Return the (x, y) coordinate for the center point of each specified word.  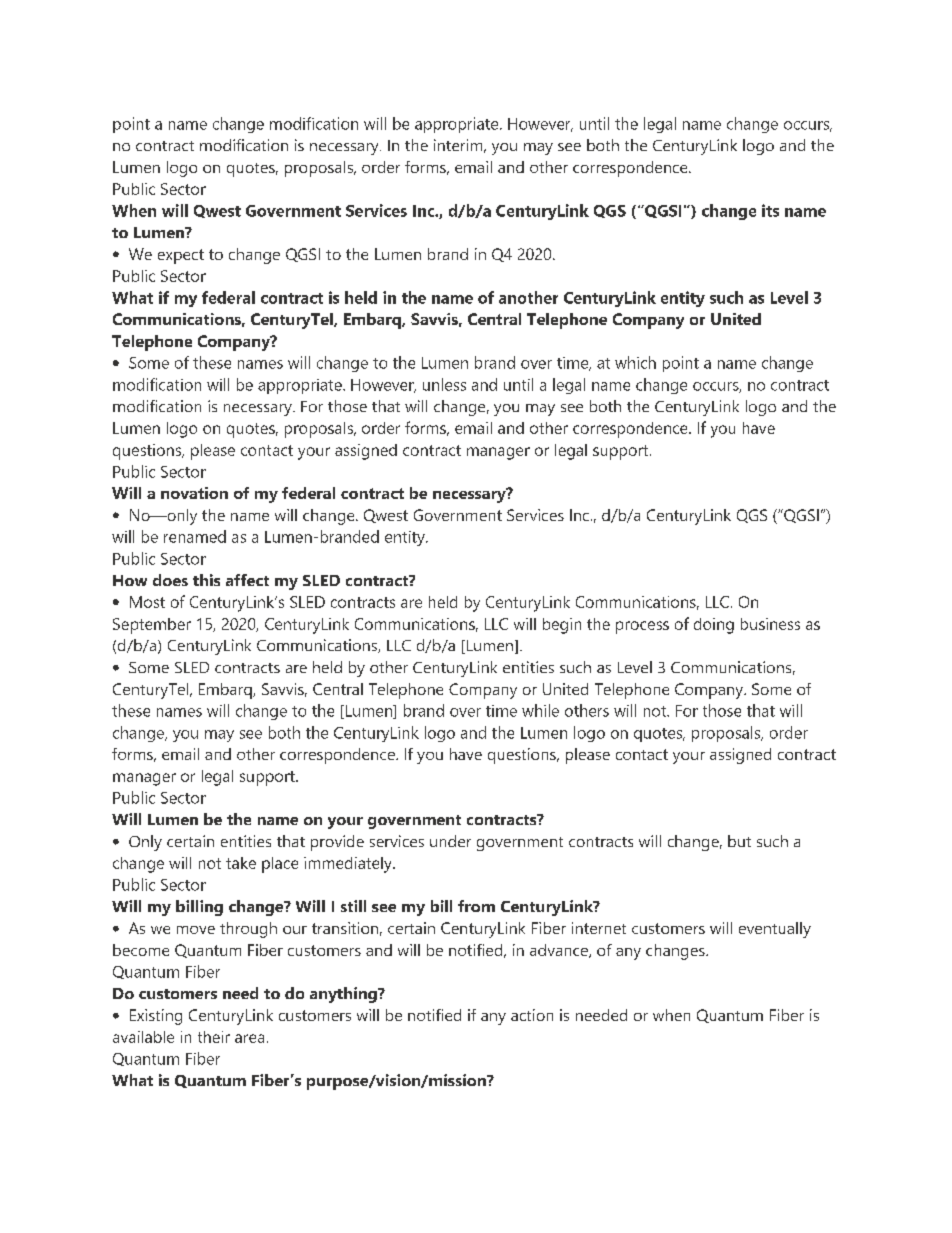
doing (714, 626)
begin (562, 626)
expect (181, 256)
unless (444, 384)
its (770, 210)
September (152, 626)
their (214, 1037)
